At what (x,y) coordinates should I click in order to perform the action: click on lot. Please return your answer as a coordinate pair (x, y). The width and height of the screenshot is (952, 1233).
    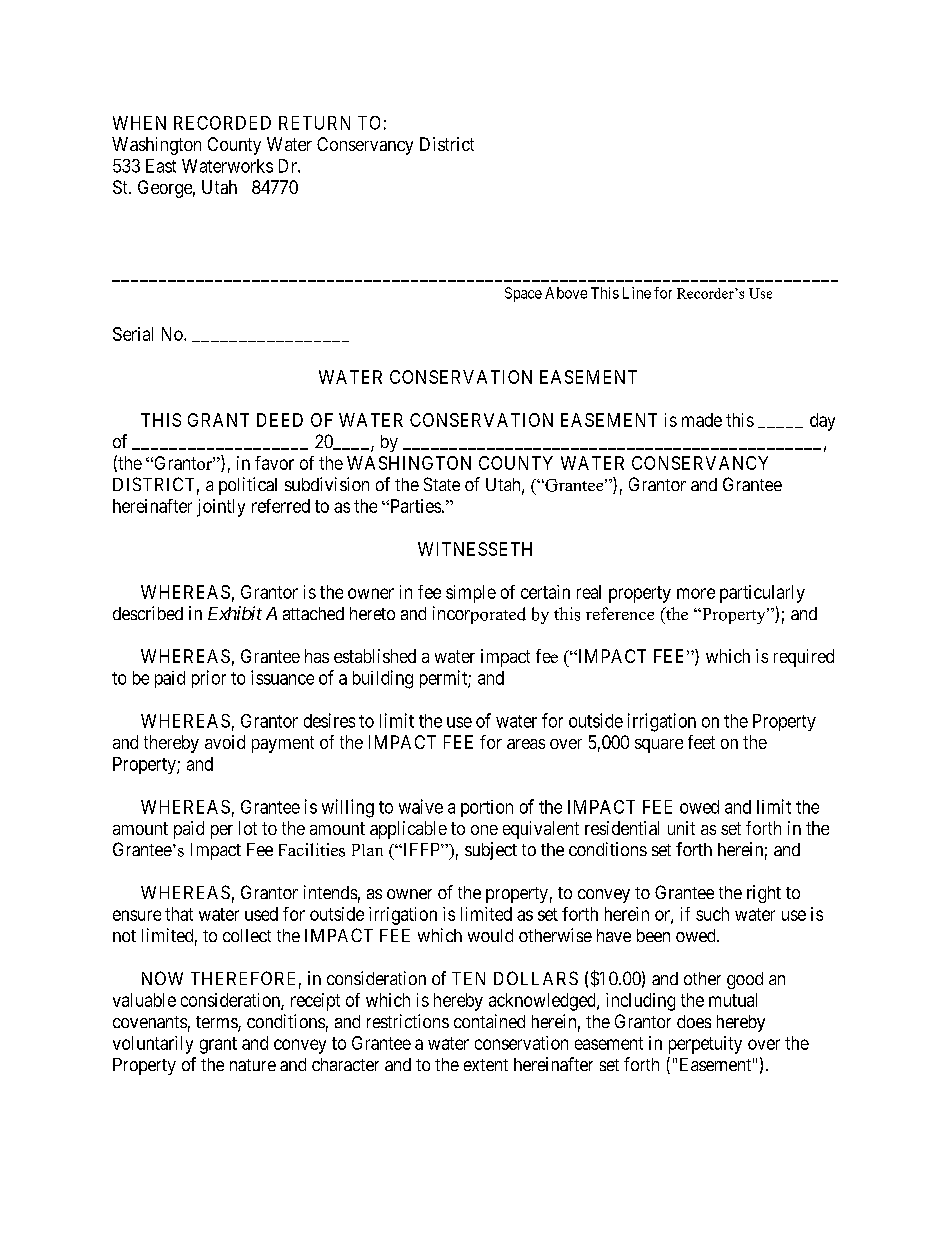
    Looking at the image, I should click on (248, 828).
